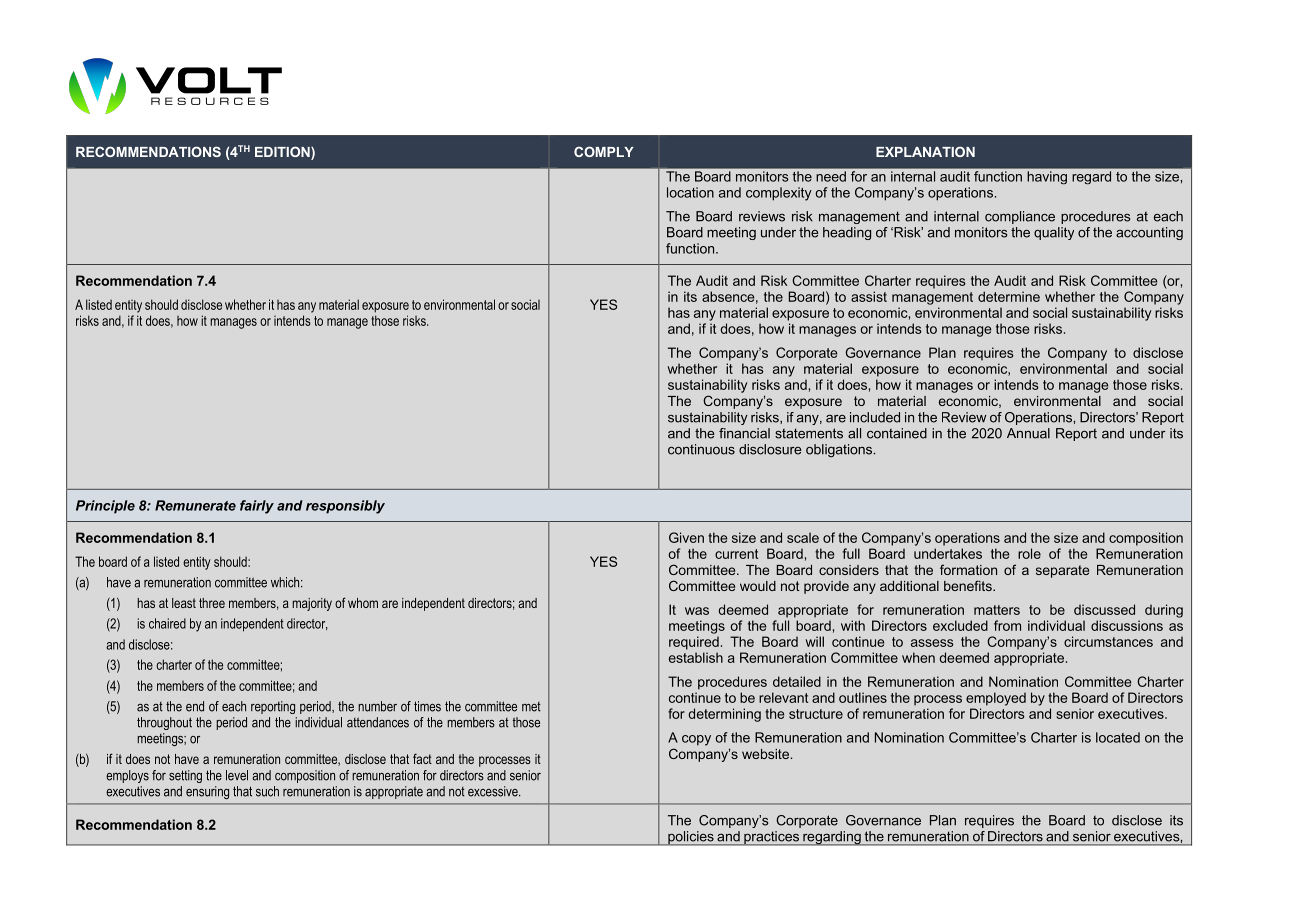 The image size is (1308, 924). Describe the element at coordinates (869, 296) in the page. I see `assist` at that location.
